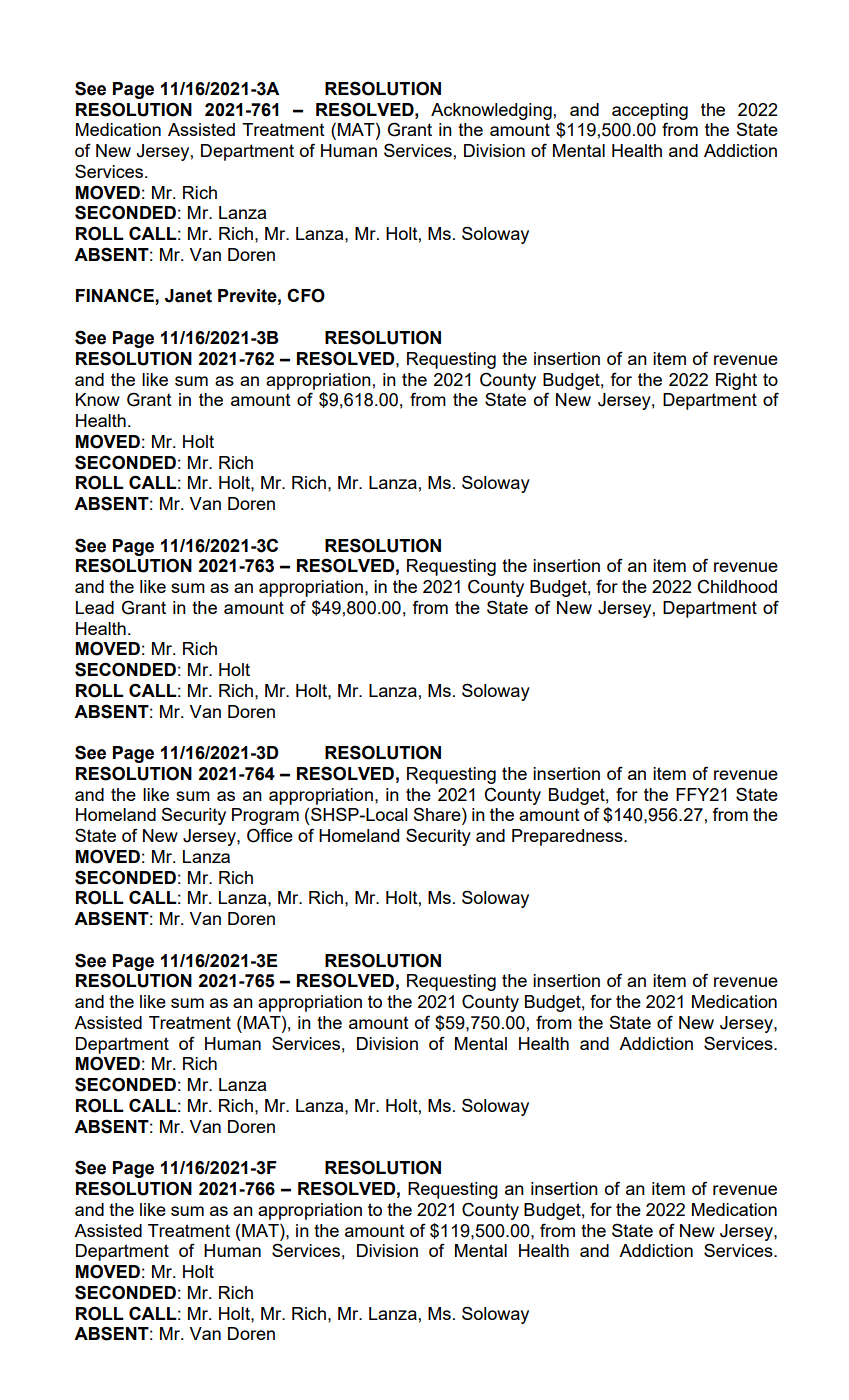 This screenshot has width=849, height=1400. Describe the element at coordinates (306, 295) in the screenshot. I see `CFO` at that location.
